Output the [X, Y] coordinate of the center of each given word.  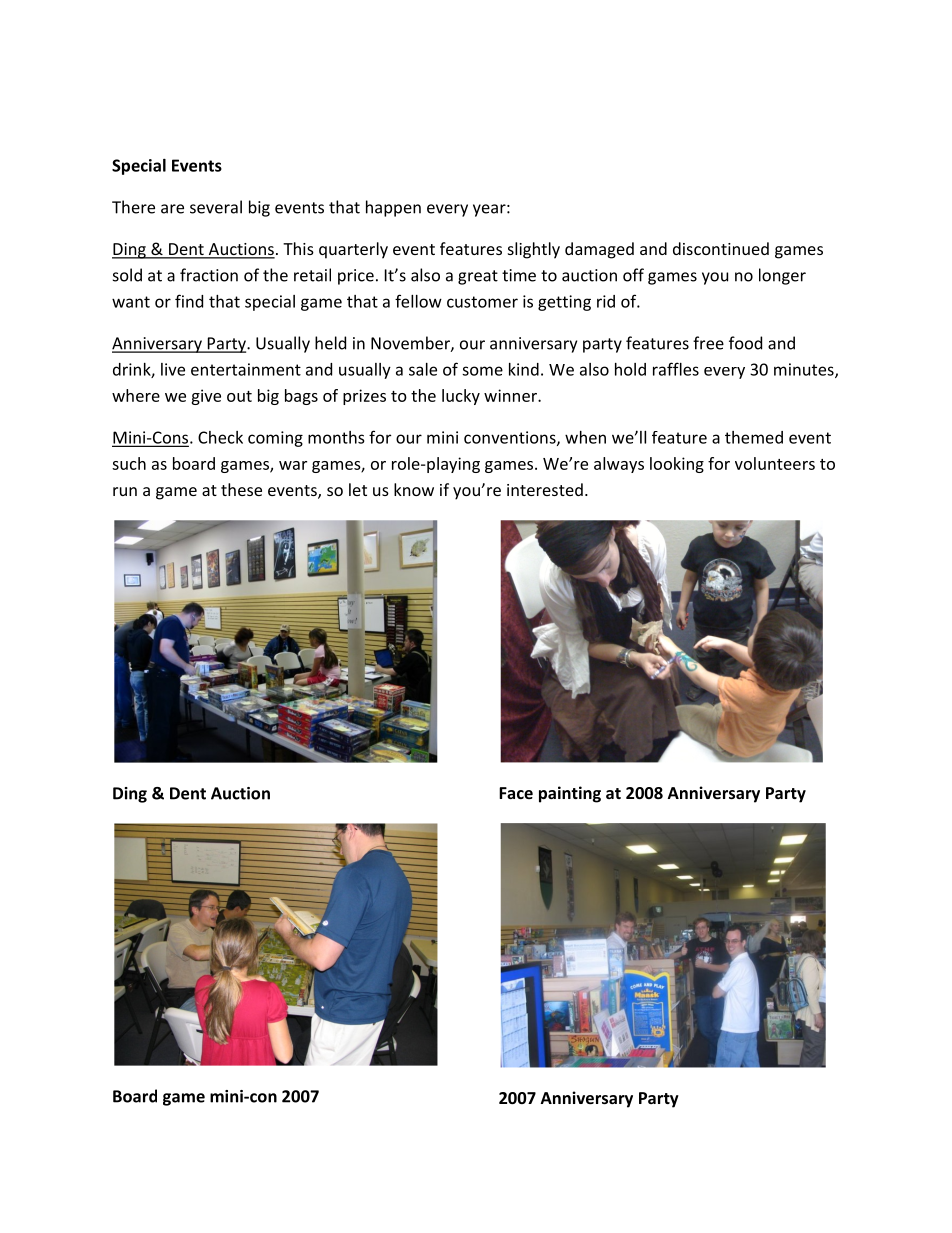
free [708, 343]
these [241, 489]
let [358, 489]
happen [393, 208]
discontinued [721, 248]
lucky [461, 397]
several [216, 207]
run [125, 491]
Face [516, 793]
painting [570, 794]
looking [677, 465]
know [414, 489]
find [189, 301]
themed [754, 437]
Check [220, 437]
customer [482, 302]
